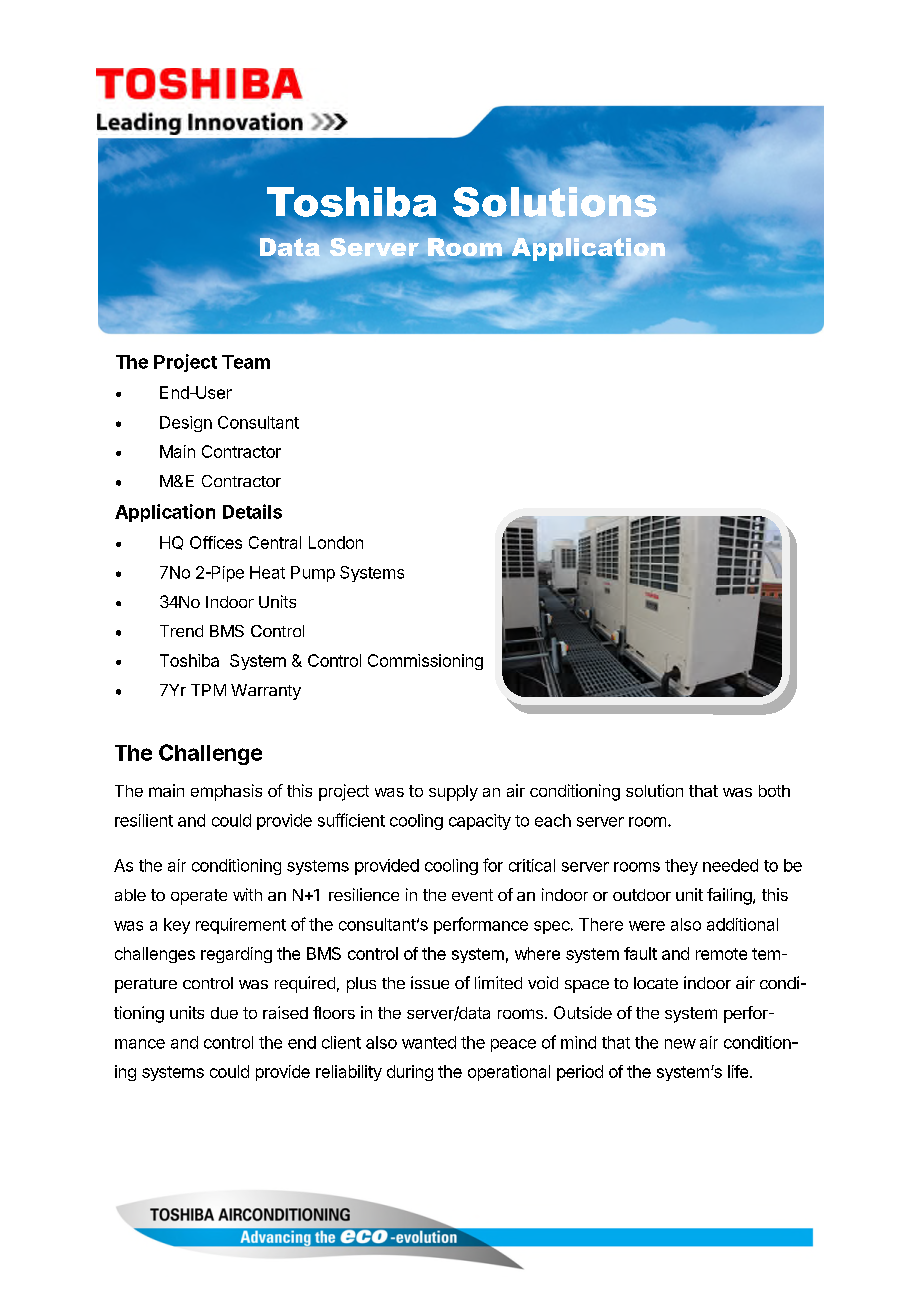  Describe the element at coordinates (181, 631) in the screenshot. I see `Trend` at that location.
